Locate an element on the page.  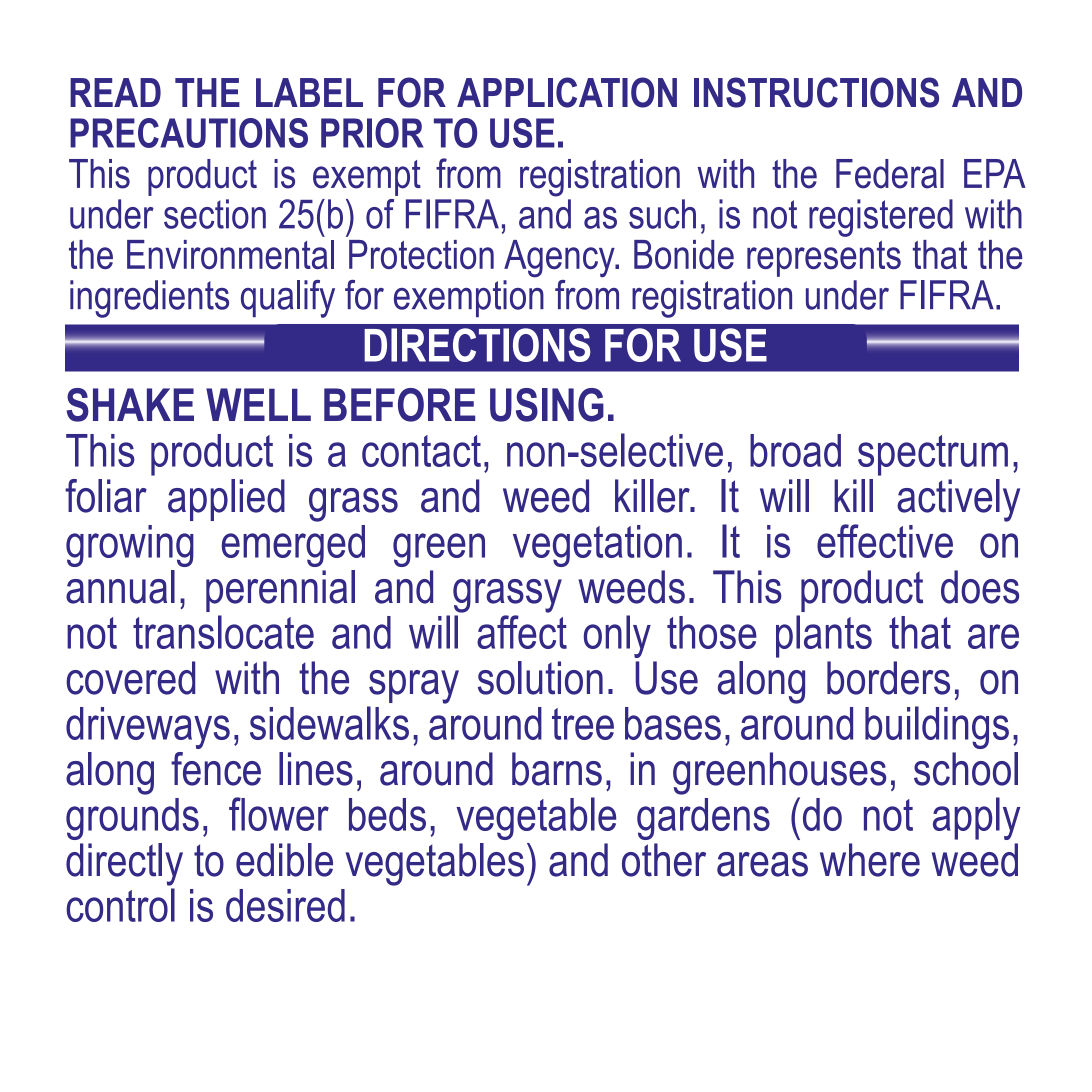
covered is located at coordinates (130, 678).
